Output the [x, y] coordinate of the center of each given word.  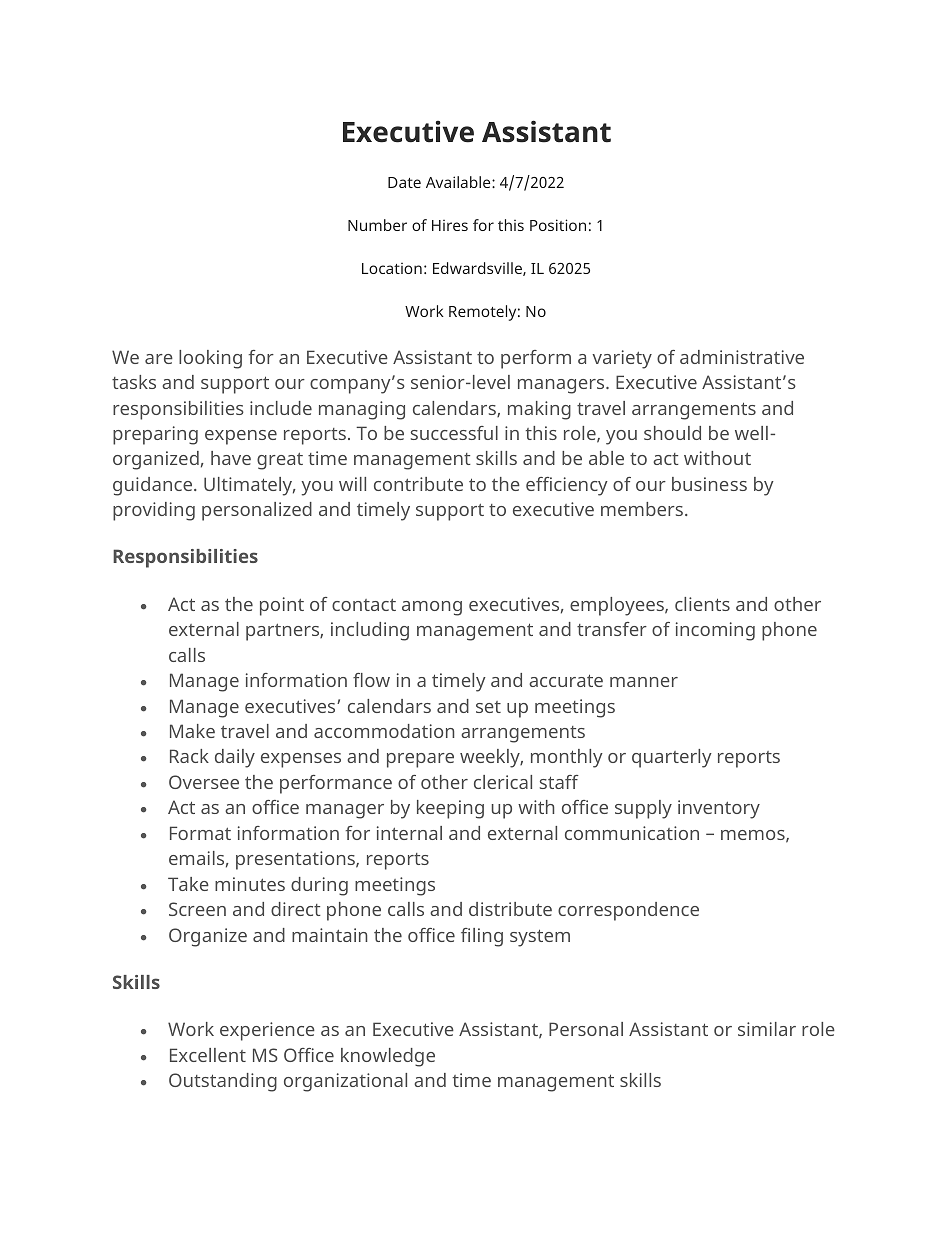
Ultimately [249, 486]
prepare [420, 760]
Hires [450, 225]
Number [377, 225]
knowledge [388, 1057]
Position [558, 225]
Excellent [208, 1055]
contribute [418, 484]
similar [767, 1029]
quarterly [672, 758]
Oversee [204, 782]
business [709, 484]
